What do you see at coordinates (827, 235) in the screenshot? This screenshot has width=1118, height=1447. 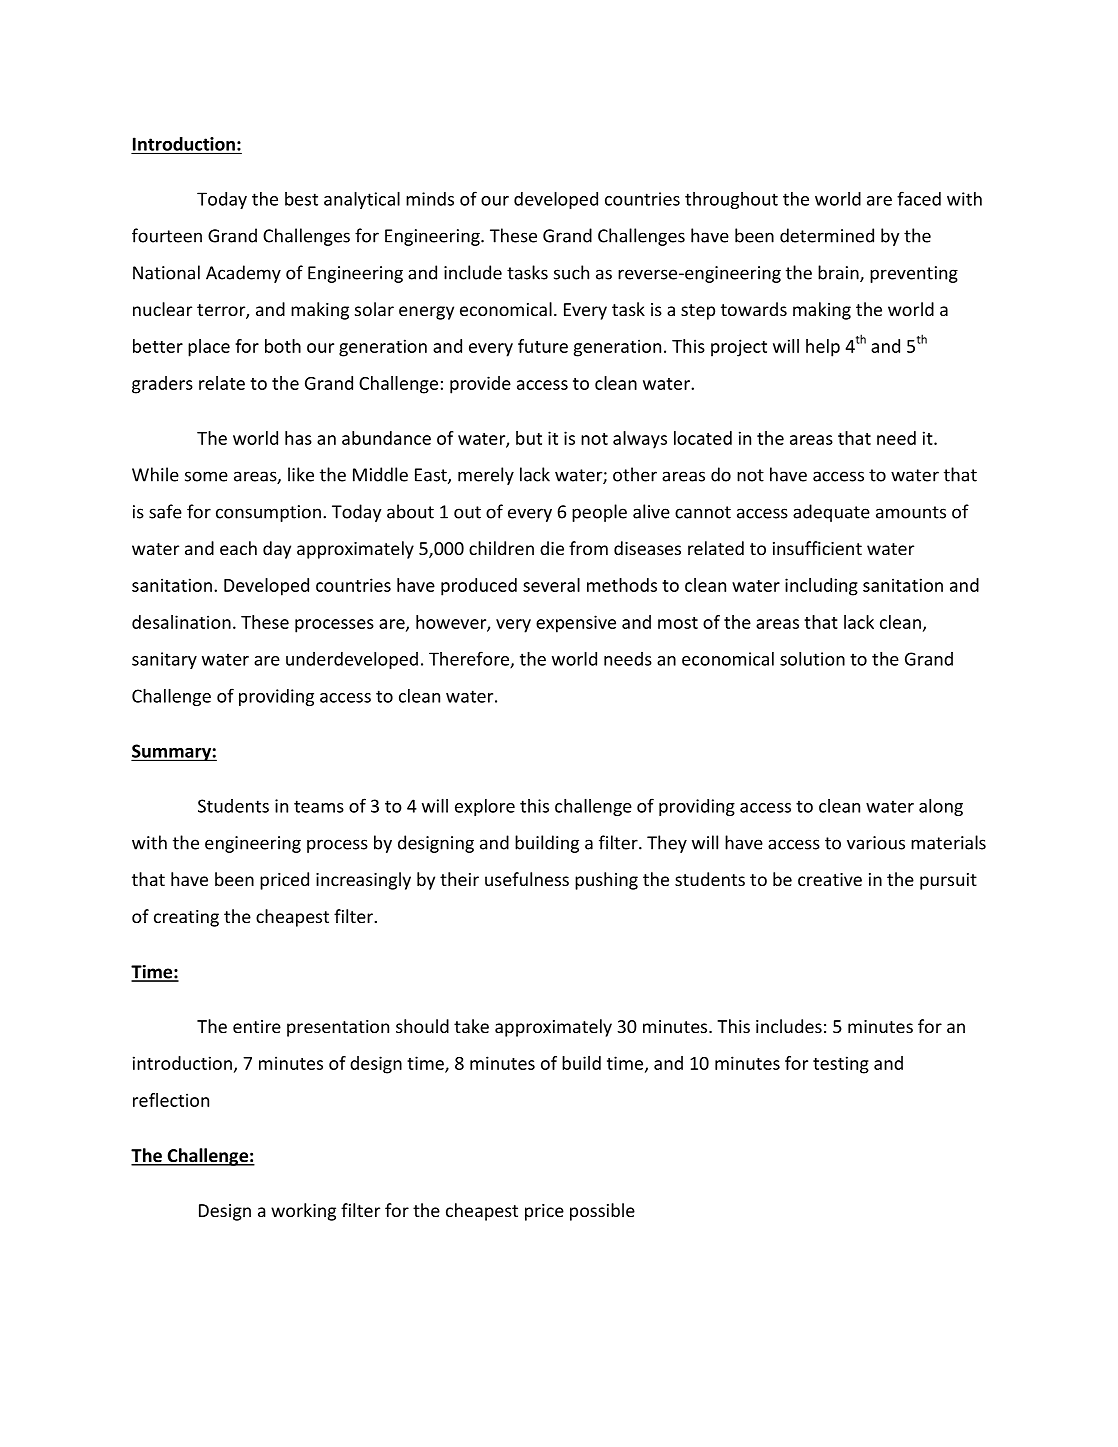 I see `determined` at bounding box center [827, 235].
